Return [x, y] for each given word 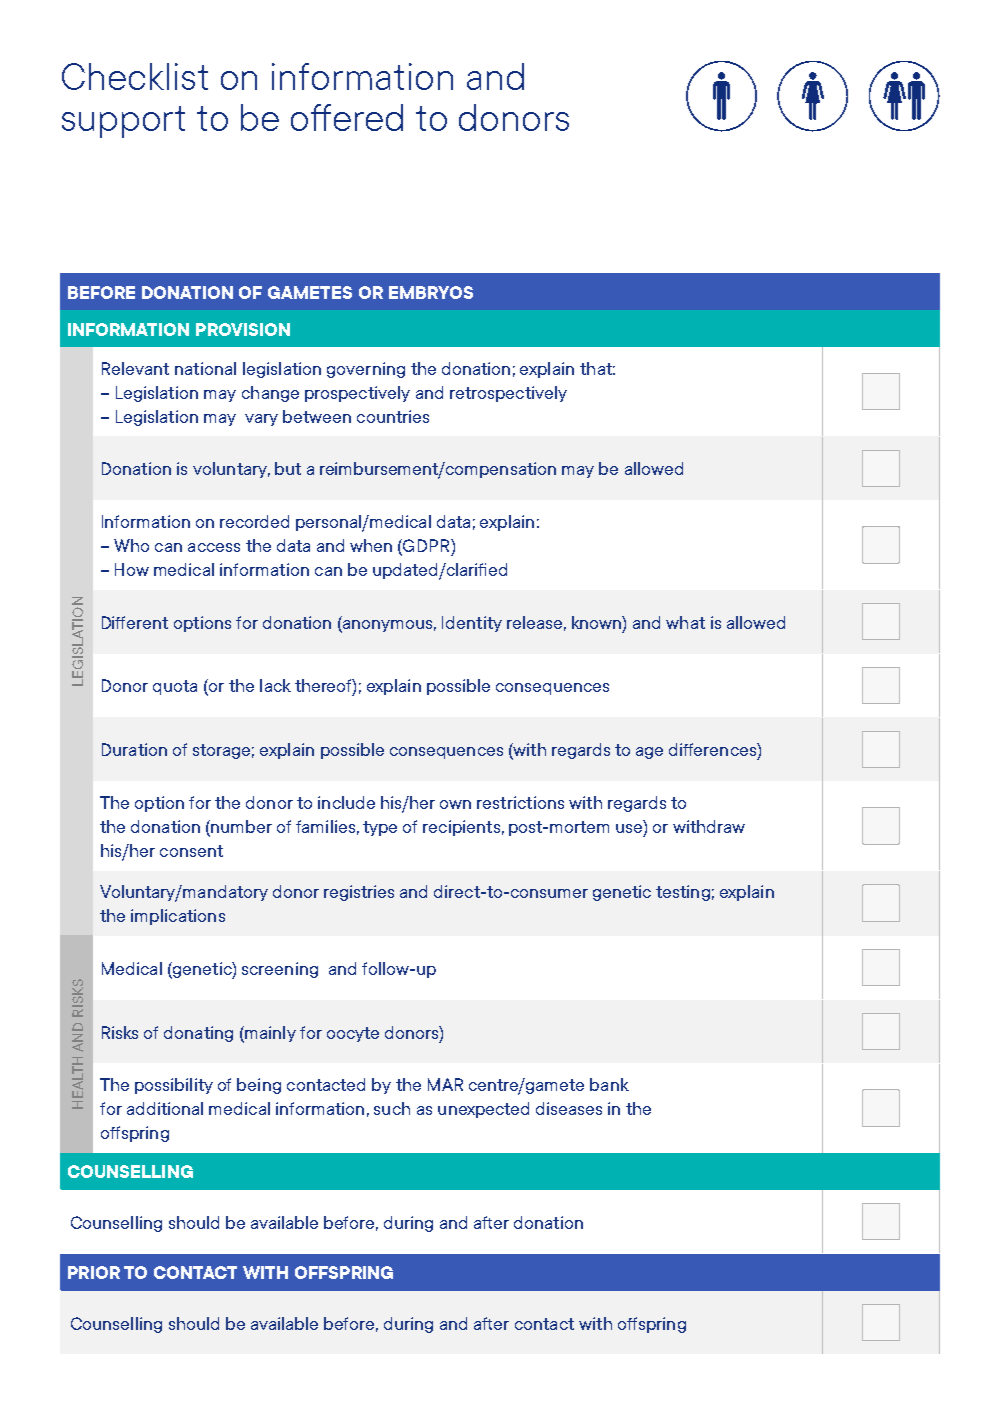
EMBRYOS [431, 292]
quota [175, 687]
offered [347, 117]
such [392, 1108]
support [123, 122]
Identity [472, 624]
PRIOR [94, 1272]
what [685, 622]
